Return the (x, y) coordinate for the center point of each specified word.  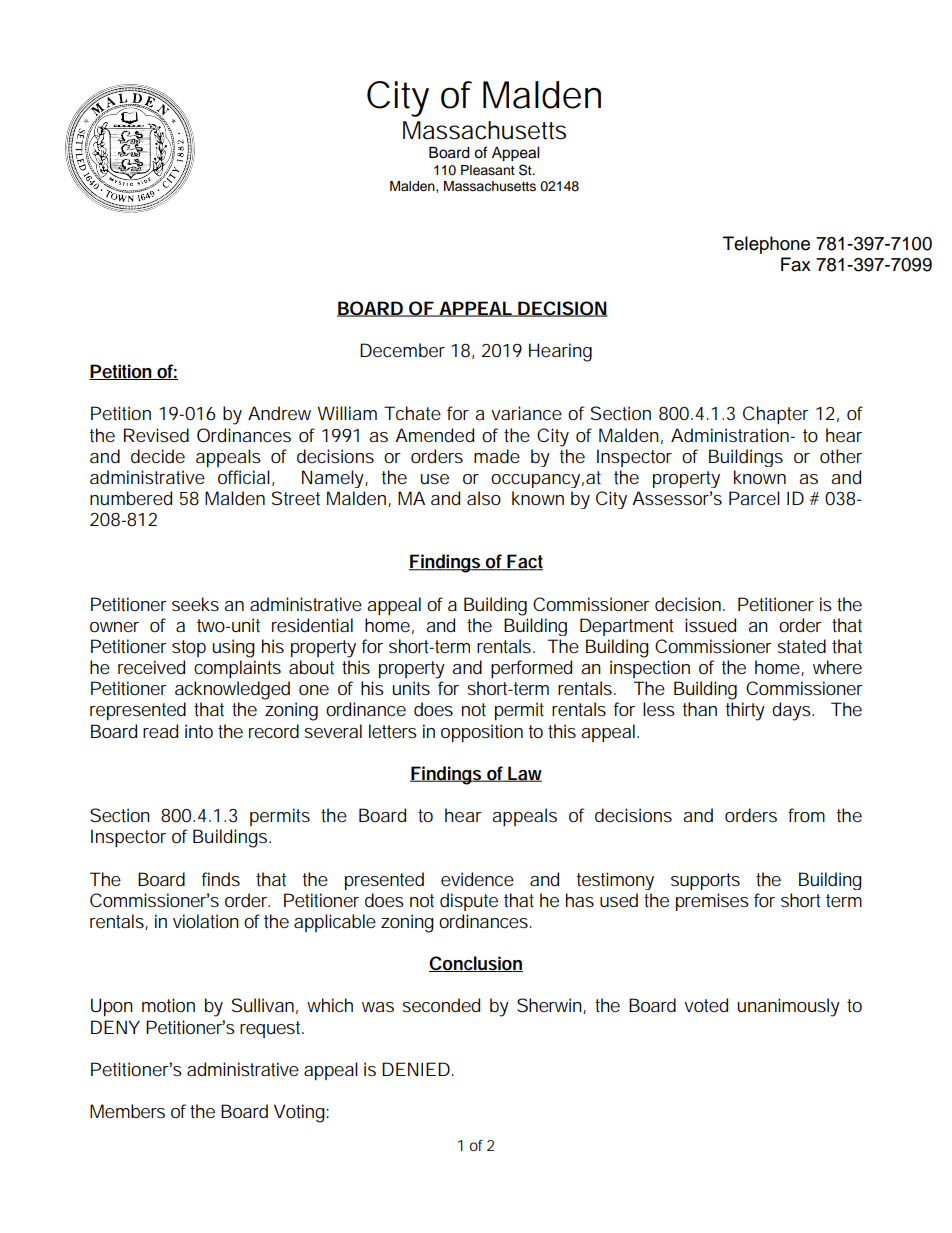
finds (221, 879)
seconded (441, 1005)
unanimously (788, 1007)
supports (705, 881)
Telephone (766, 245)
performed (531, 669)
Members (127, 1111)
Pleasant (488, 170)
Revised (156, 435)
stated (801, 646)
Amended (434, 435)
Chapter (776, 415)
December (402, 350)
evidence (477, 879)
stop (189, 648)
